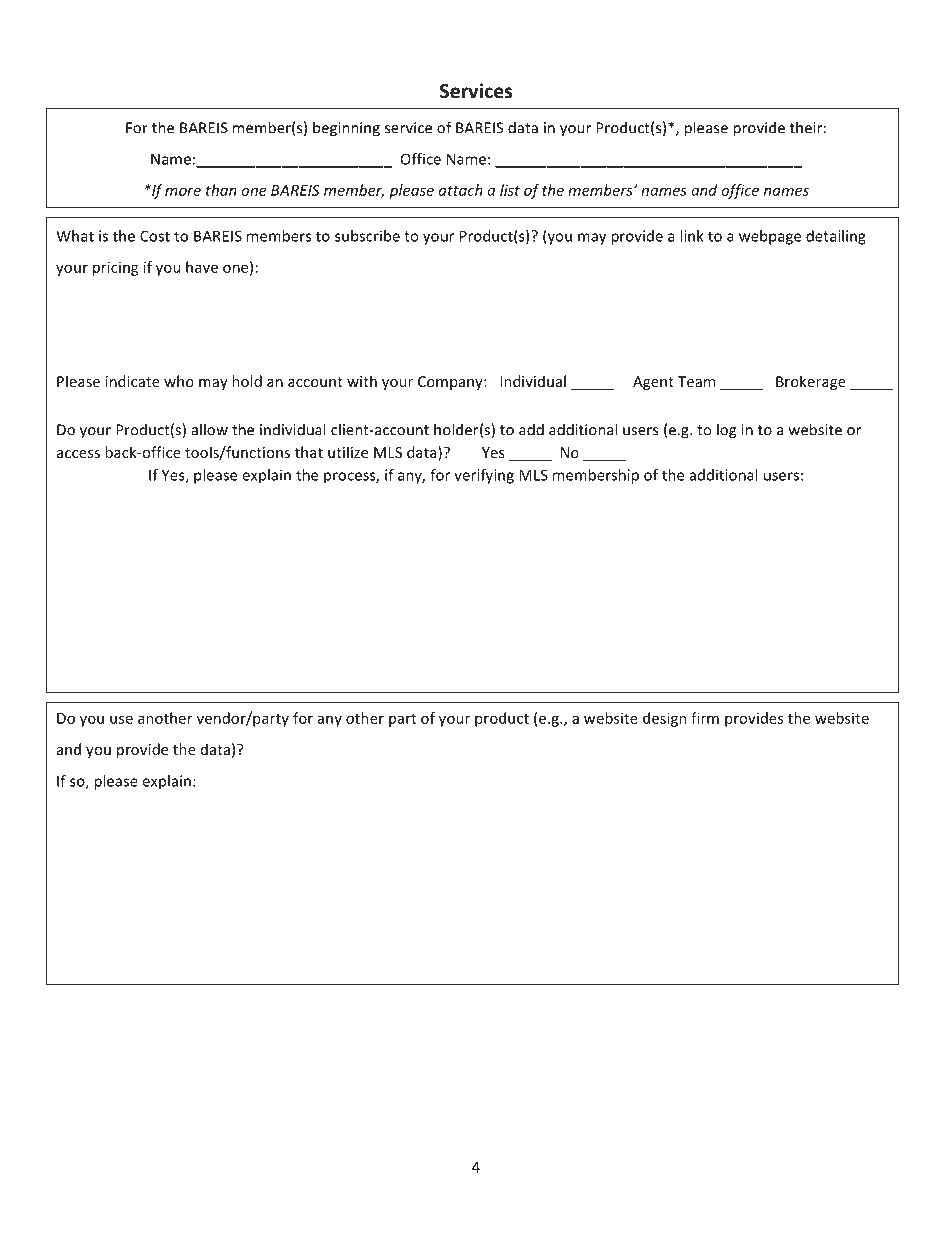 This page has height=1233, width=952. I want to click on webpage, so click(770, 237).
